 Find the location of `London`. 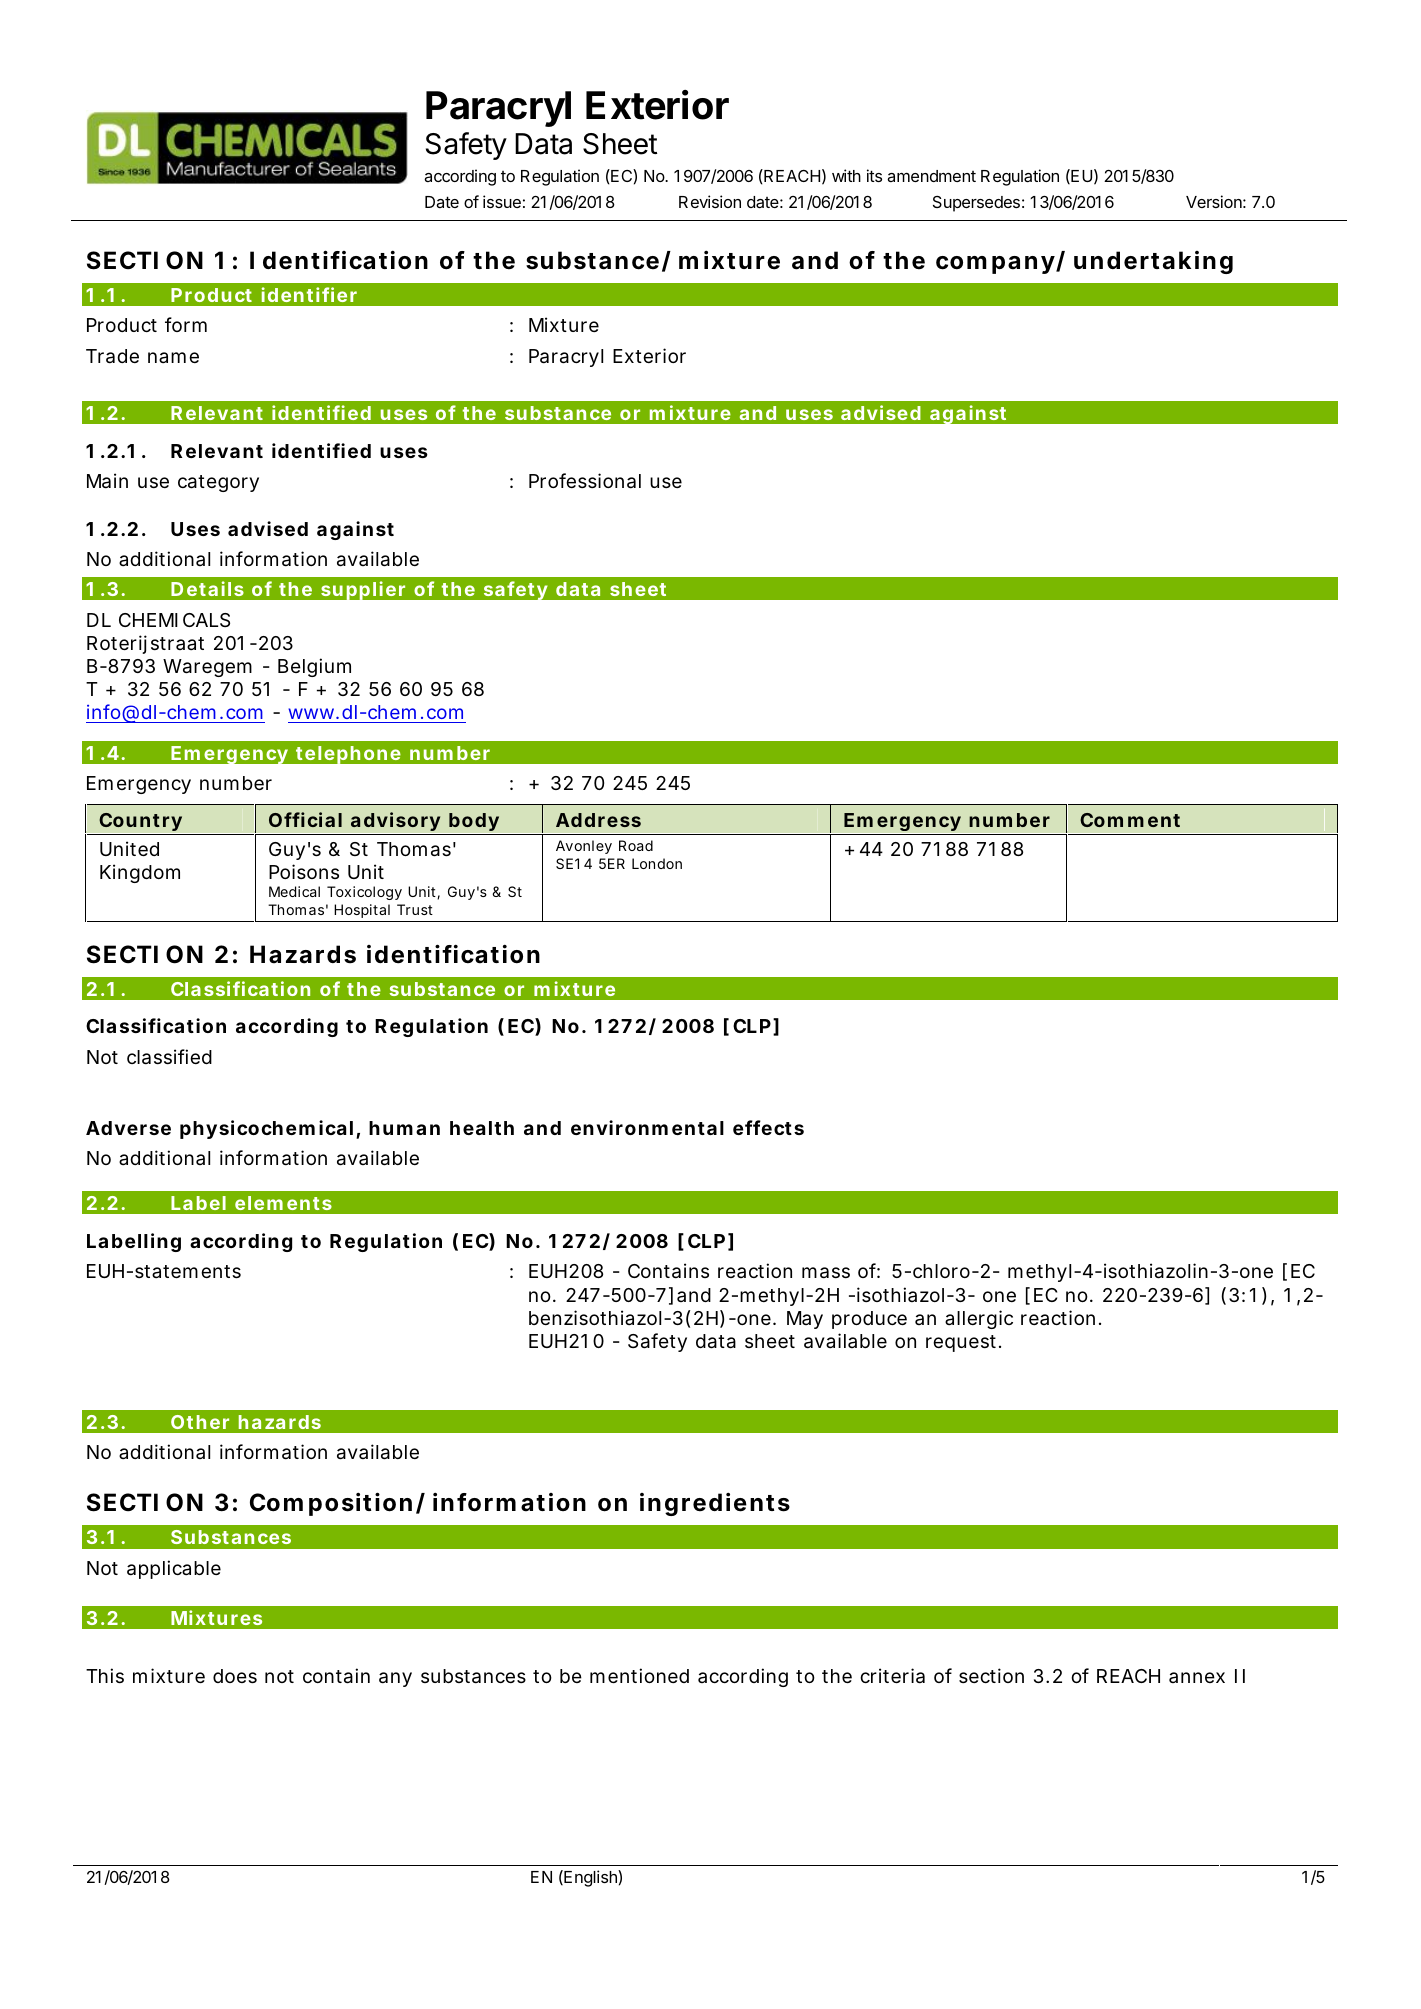

London is located at coordinates (657, 863).
